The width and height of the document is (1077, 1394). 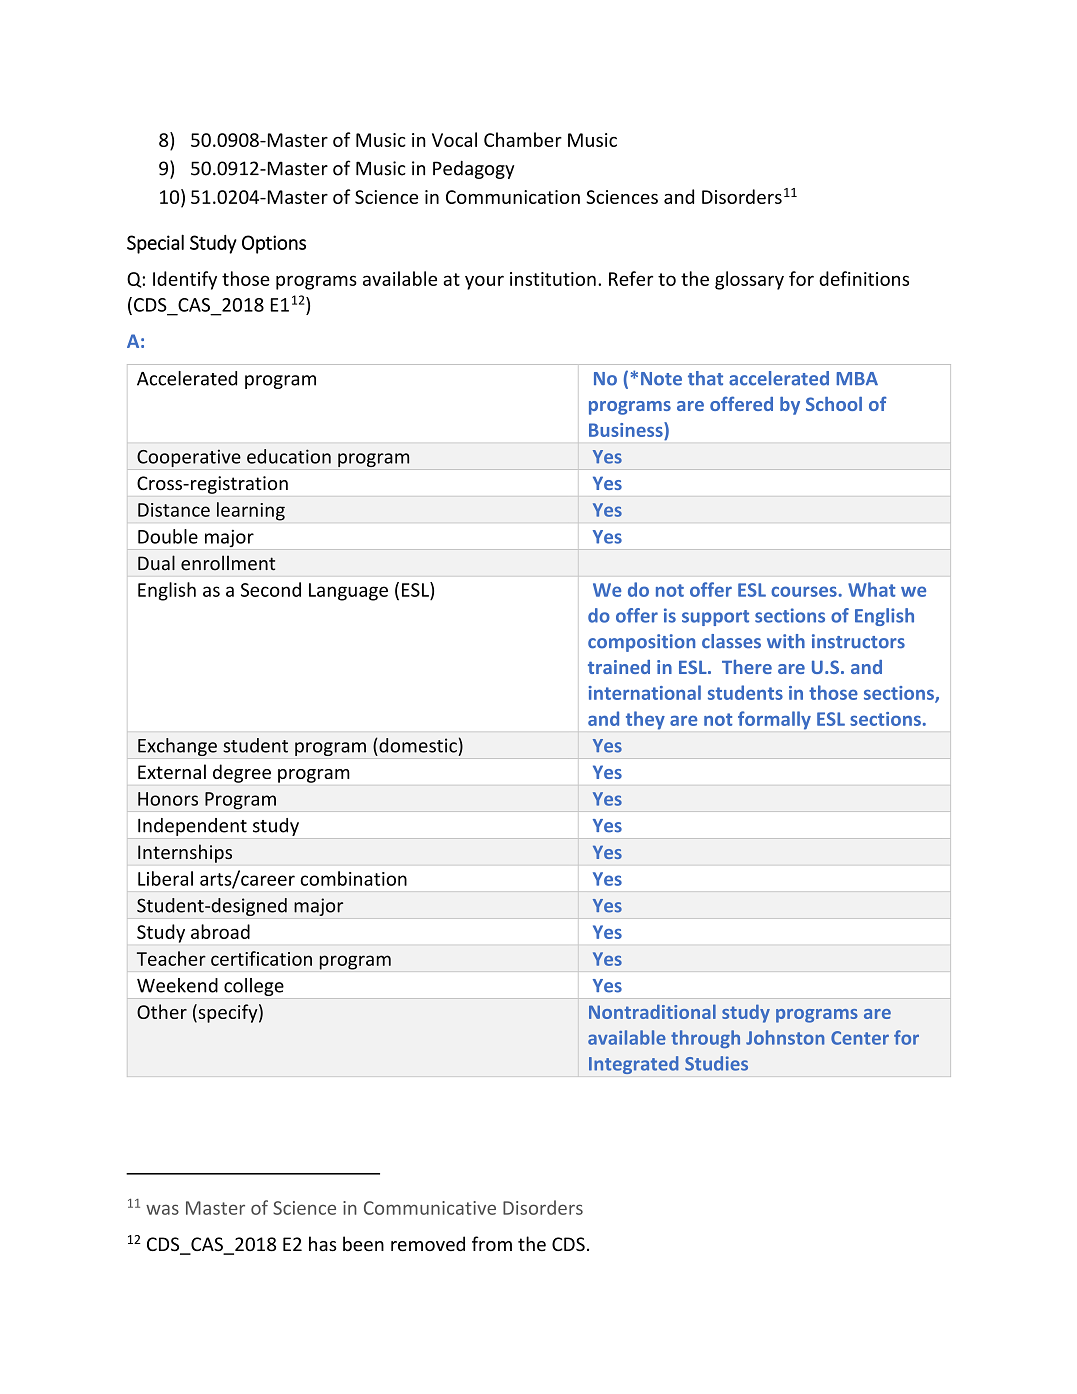 What do you see at coordinates (652, 1011) in the document?
I see `Nontraditional` at bounding box center [652, 1011].
